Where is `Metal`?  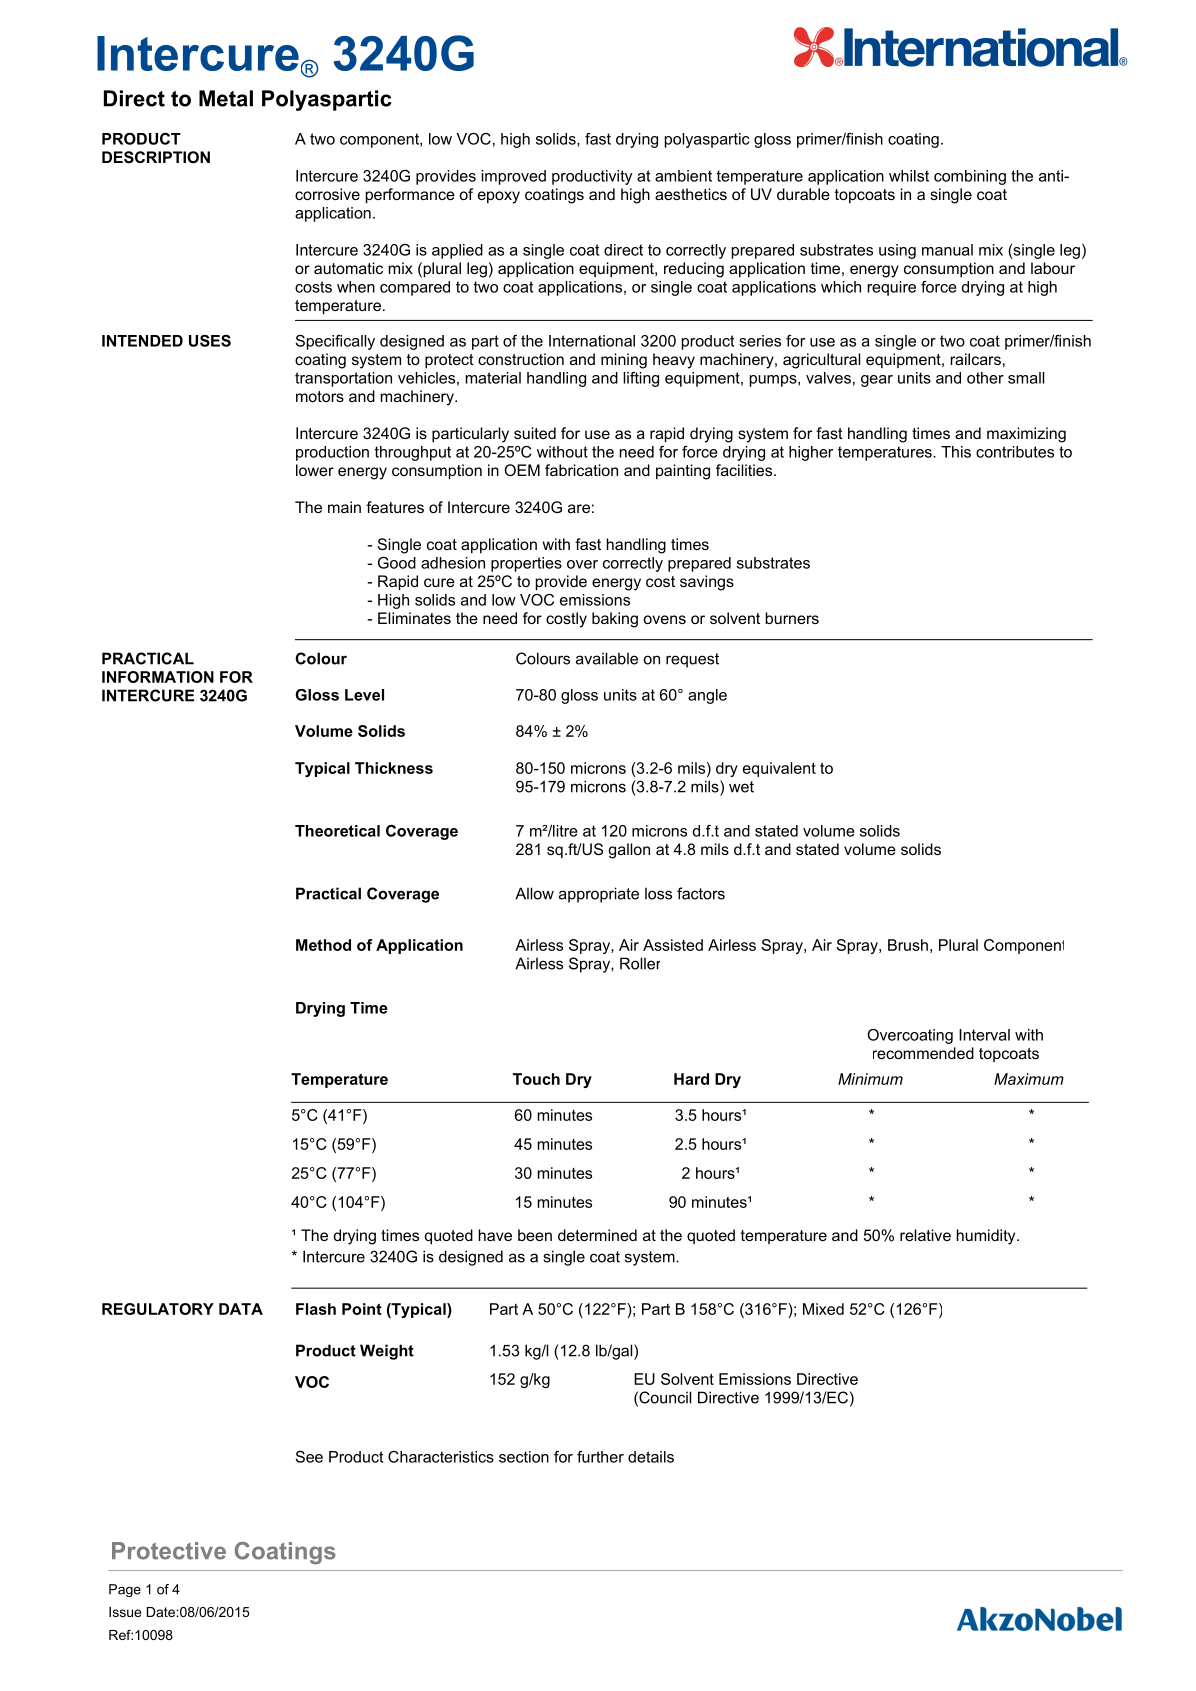
Metal is located at coordinates (226, 98).
